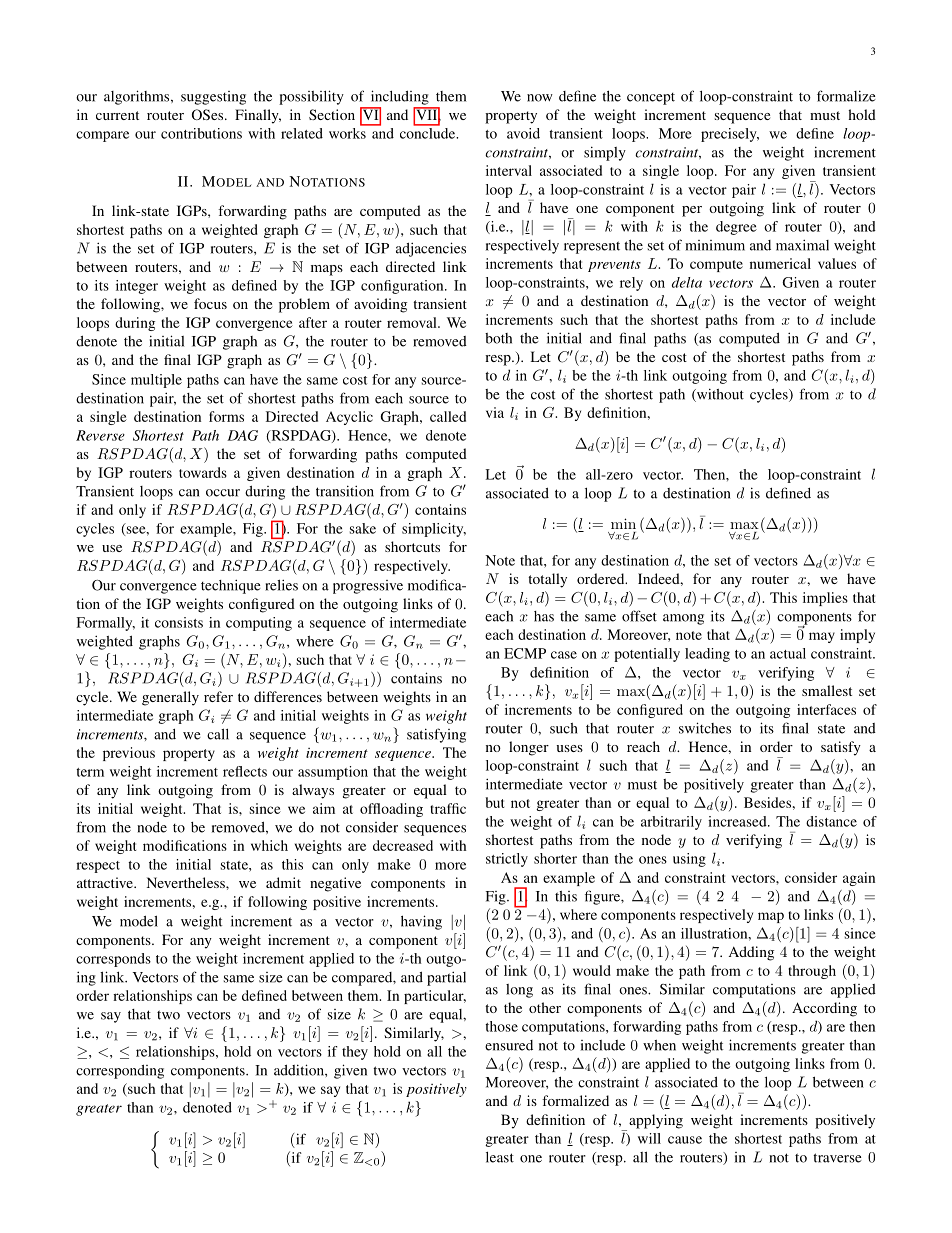  What do you see at coordinates (651, 99) in the image?
I see `concept` at bounding box center [651, 99].
